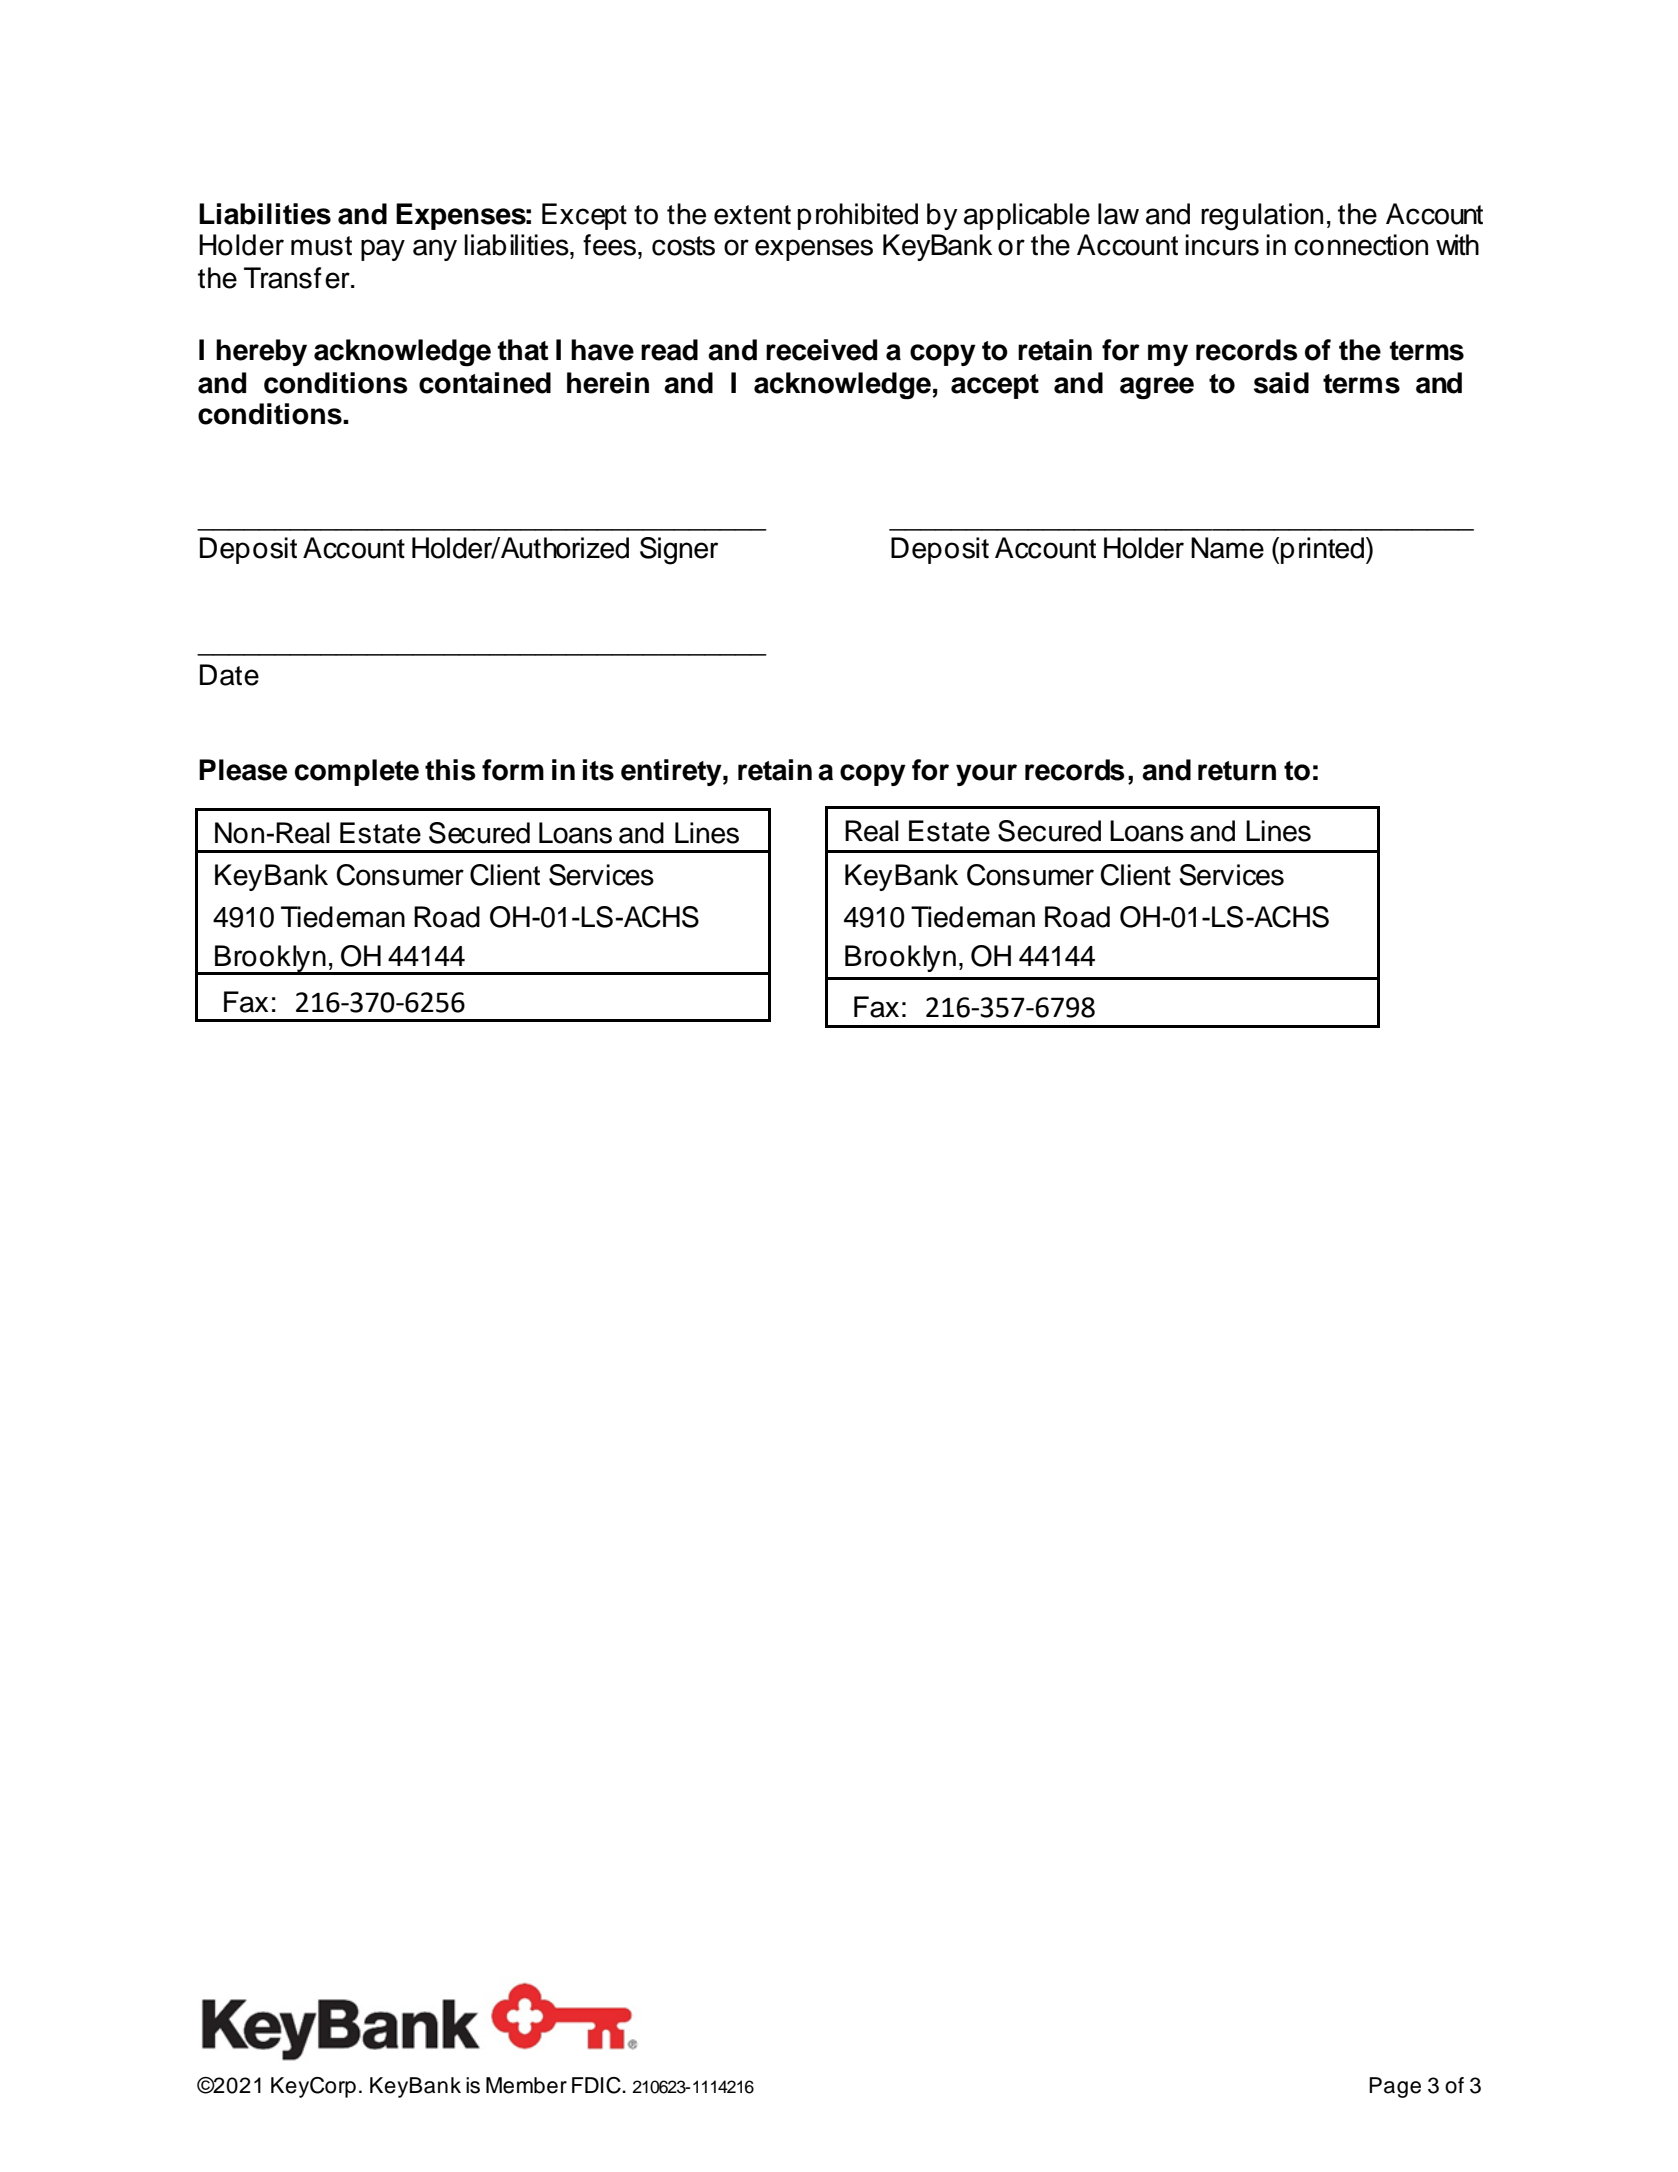 The width and height of the screenshot is (1678, 2172). What do you see at coordinates (357, 772) in the screenshot?
I see `complete` at bounding box center [357, 772].
